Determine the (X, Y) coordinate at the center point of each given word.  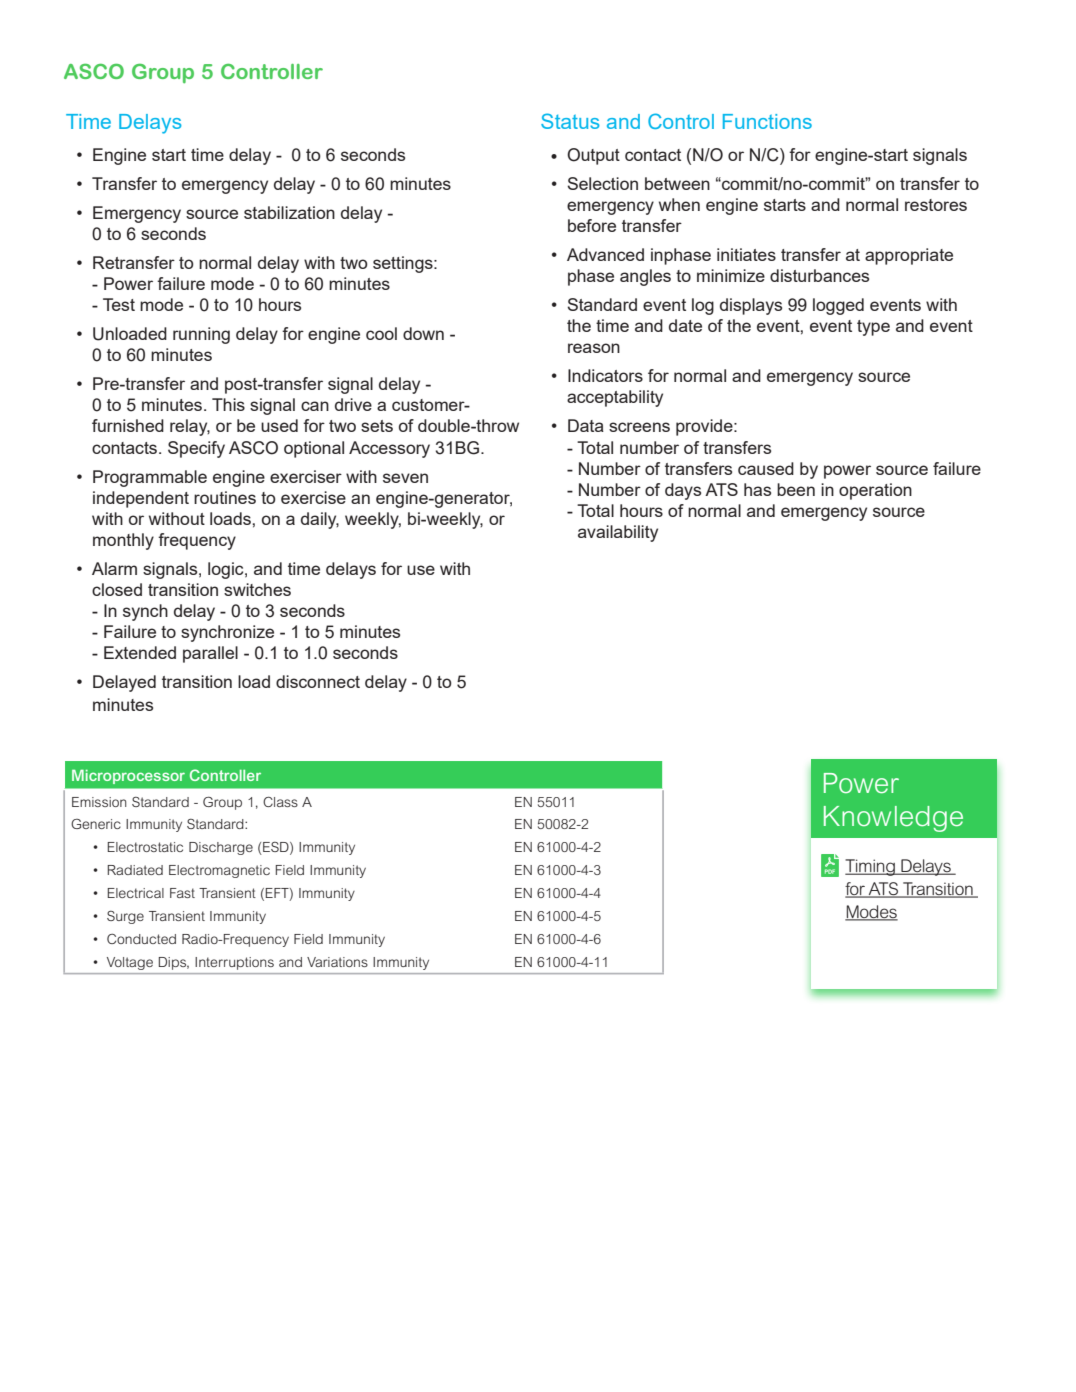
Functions (767, 121)
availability (618, 533)
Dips (174, 963)
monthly (123, 541)
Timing (871, 867)
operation (875, 491)
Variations (337, 962)
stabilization (289, 212)
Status (570, 121)
